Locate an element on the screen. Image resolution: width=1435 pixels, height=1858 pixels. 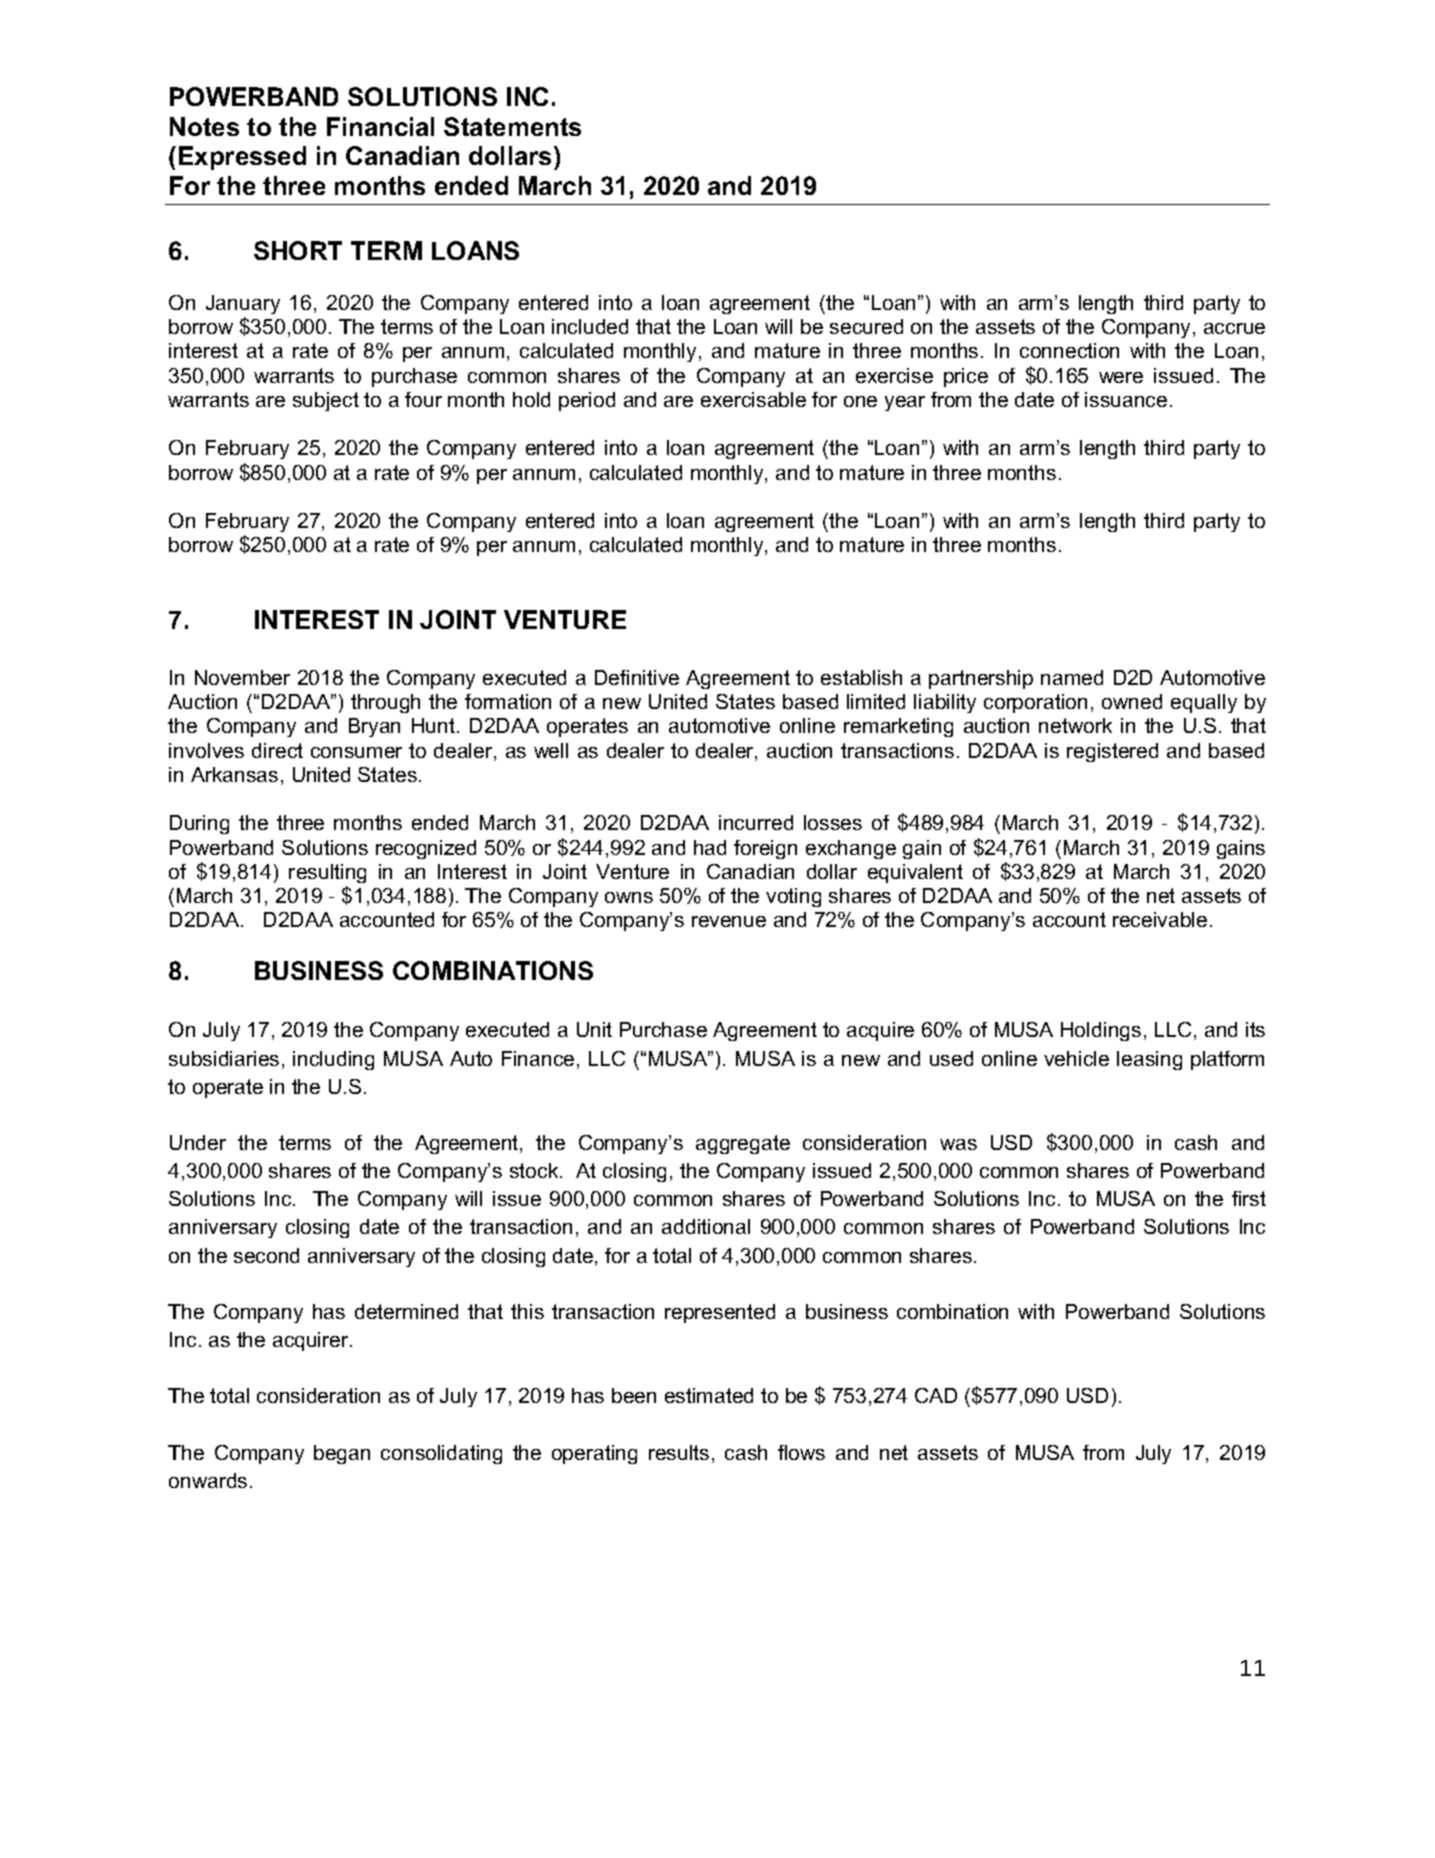
CAD is located at coordinates (936, 1395).
